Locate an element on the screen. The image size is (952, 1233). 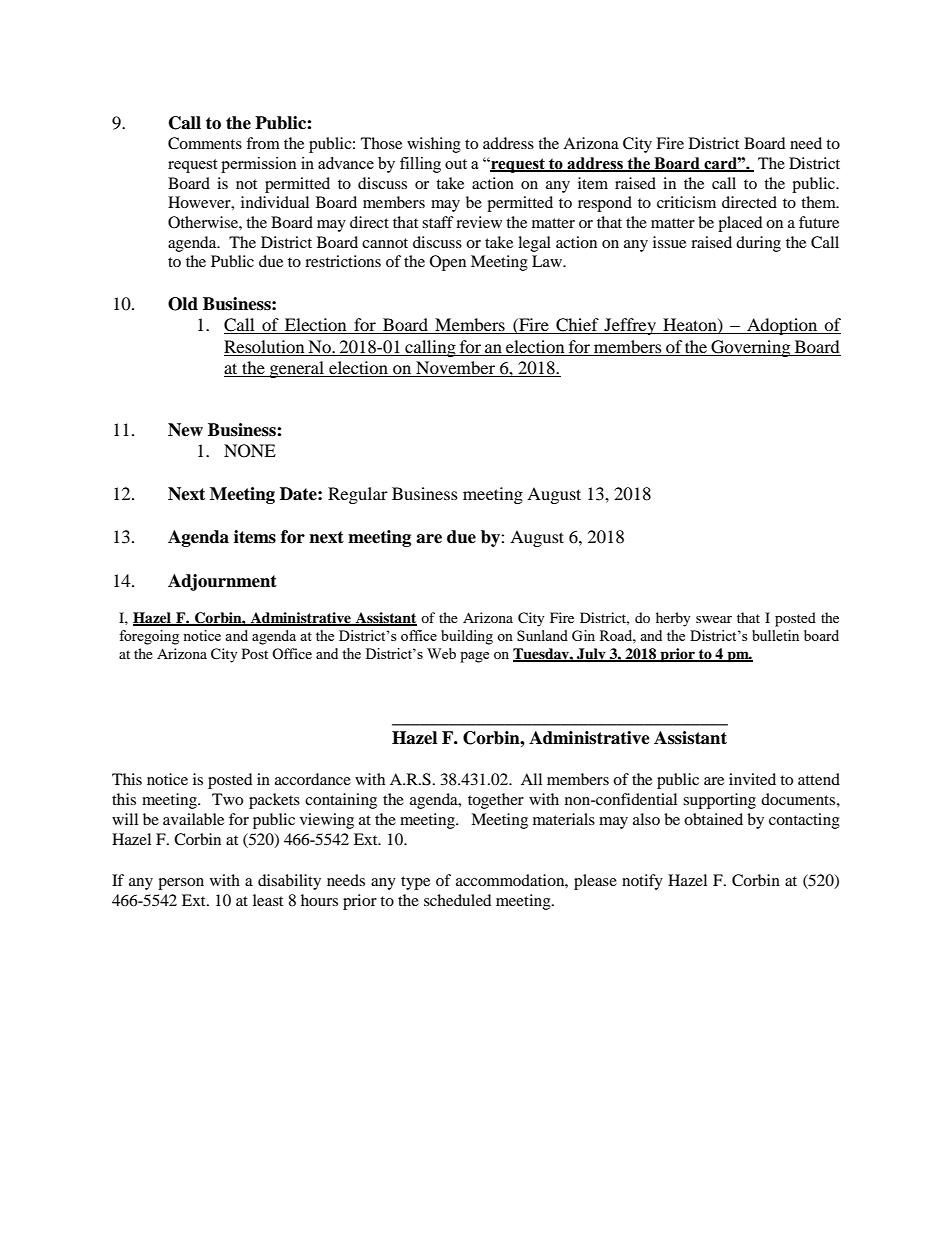
Regular is located at coordinates (358, 495).
